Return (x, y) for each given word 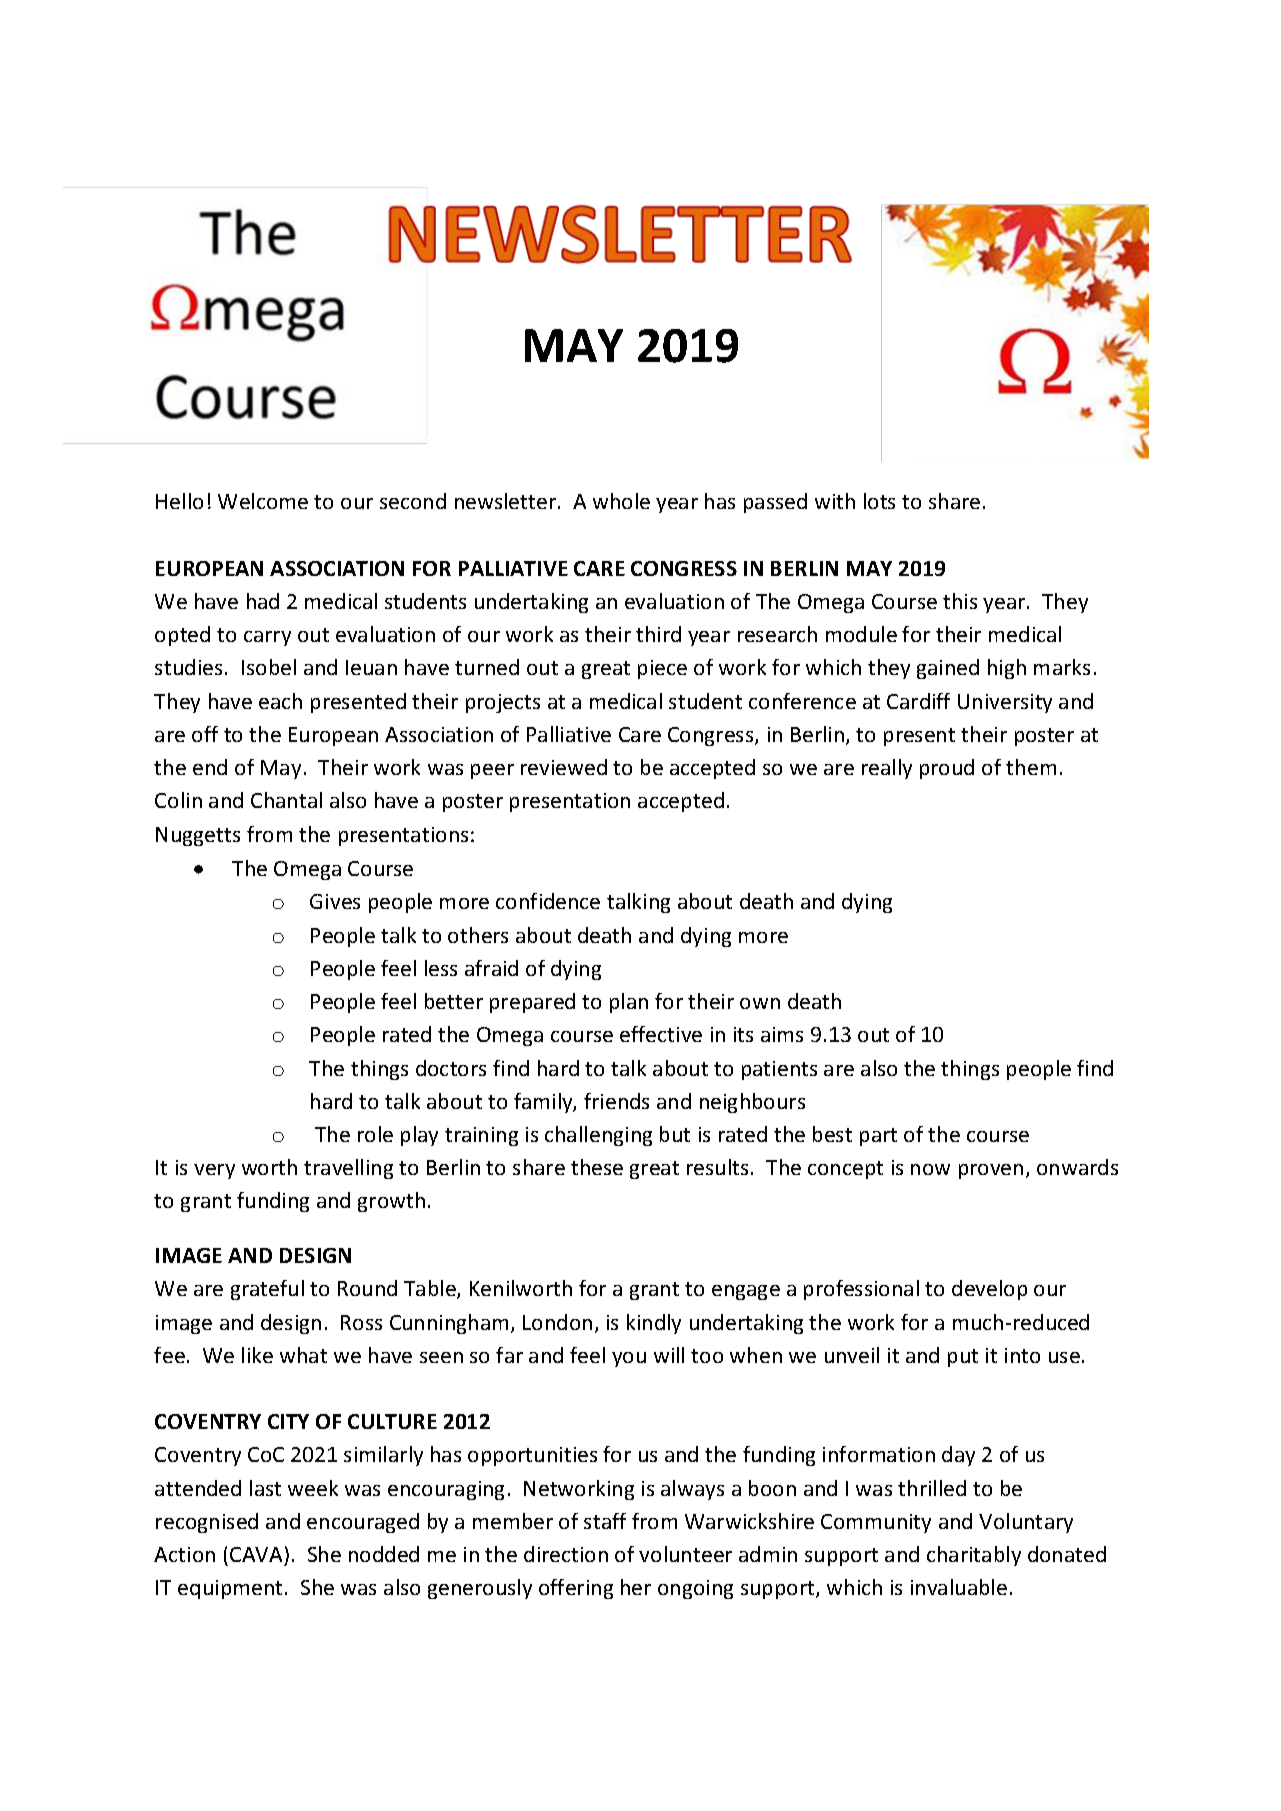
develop (989, 1290)
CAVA (256, 1554)
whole (621, 501)
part (878, 1137)
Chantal (286, 800)
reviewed (564, 767)
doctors (451, 1068)
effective (661, 1034)
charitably (974, 1556)
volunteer (685, 1554)
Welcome (263, 501)
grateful (267, 1290)
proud (947, 769)
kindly (654, 1324)
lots (879, 501)
